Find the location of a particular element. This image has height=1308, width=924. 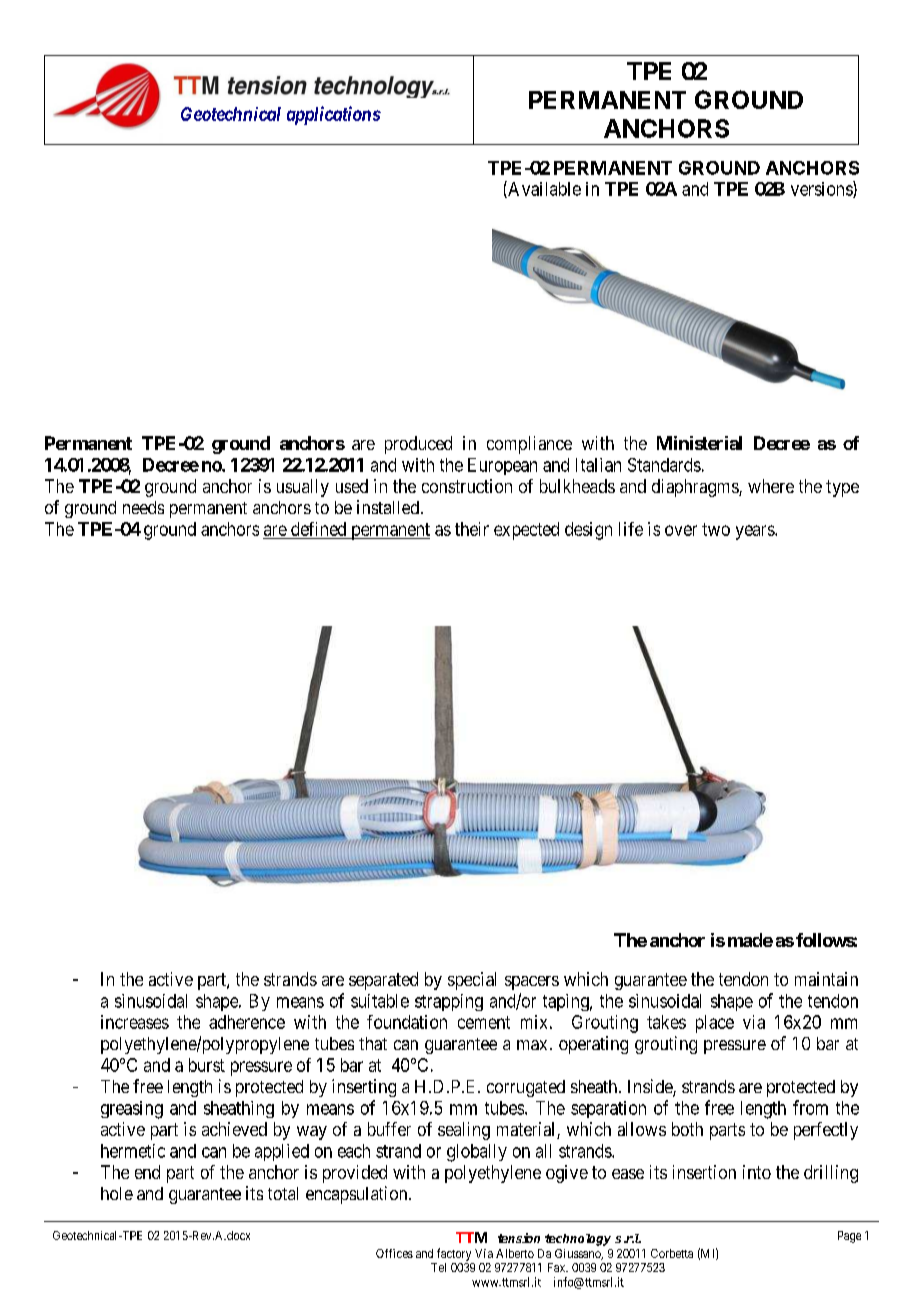

years is located at coordinates (756, 532).
